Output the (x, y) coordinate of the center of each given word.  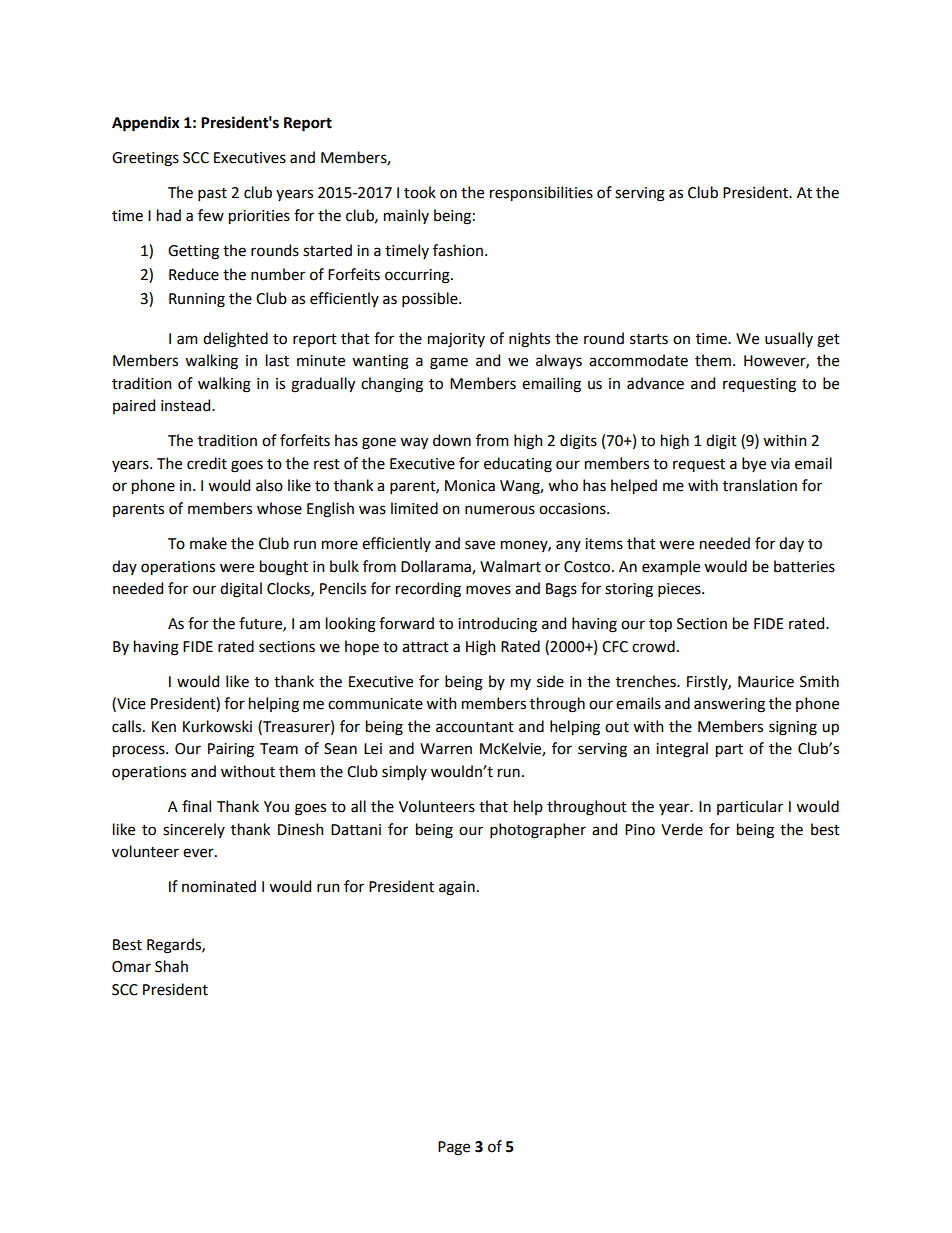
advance (655, 383)
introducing (497, 625)
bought (284, 568)
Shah (171, 966)
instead (187, 405)
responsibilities (541, 193)
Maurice (766, 682)
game (449, 363)
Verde (682, 829)
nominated (219, 886)
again (457, 888)
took (420, 192)
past (212, 194)
